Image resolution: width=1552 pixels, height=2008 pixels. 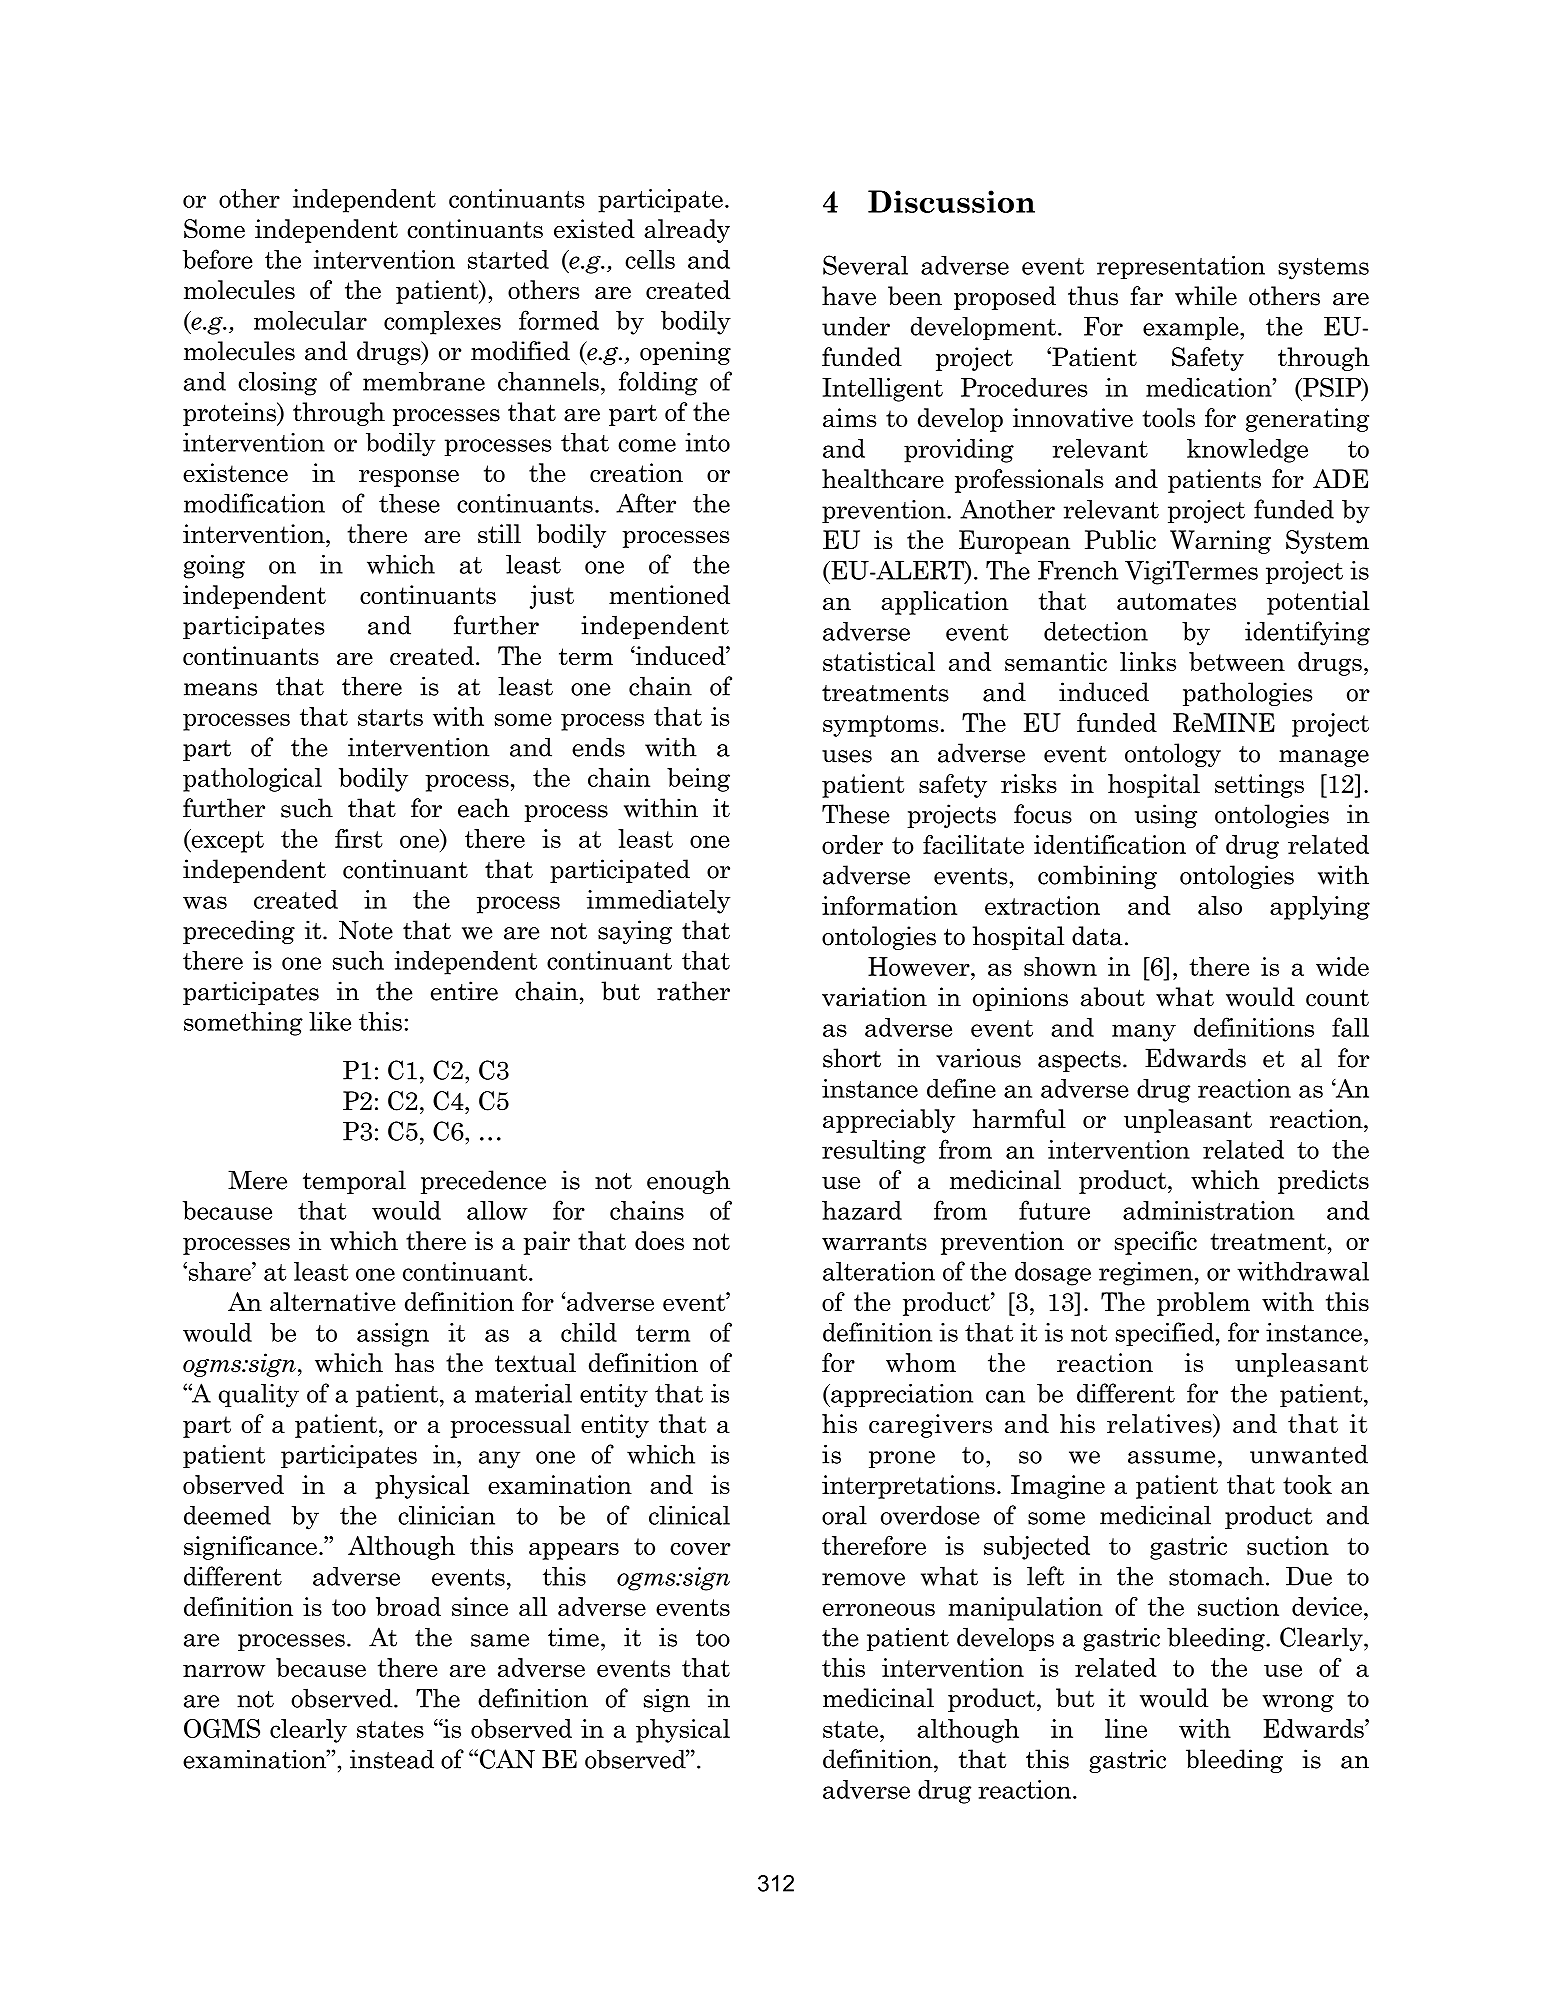 What do you see at coordinates (390, 717) in the screenshot?
I see `starts` at bounding box center [390, 717].
